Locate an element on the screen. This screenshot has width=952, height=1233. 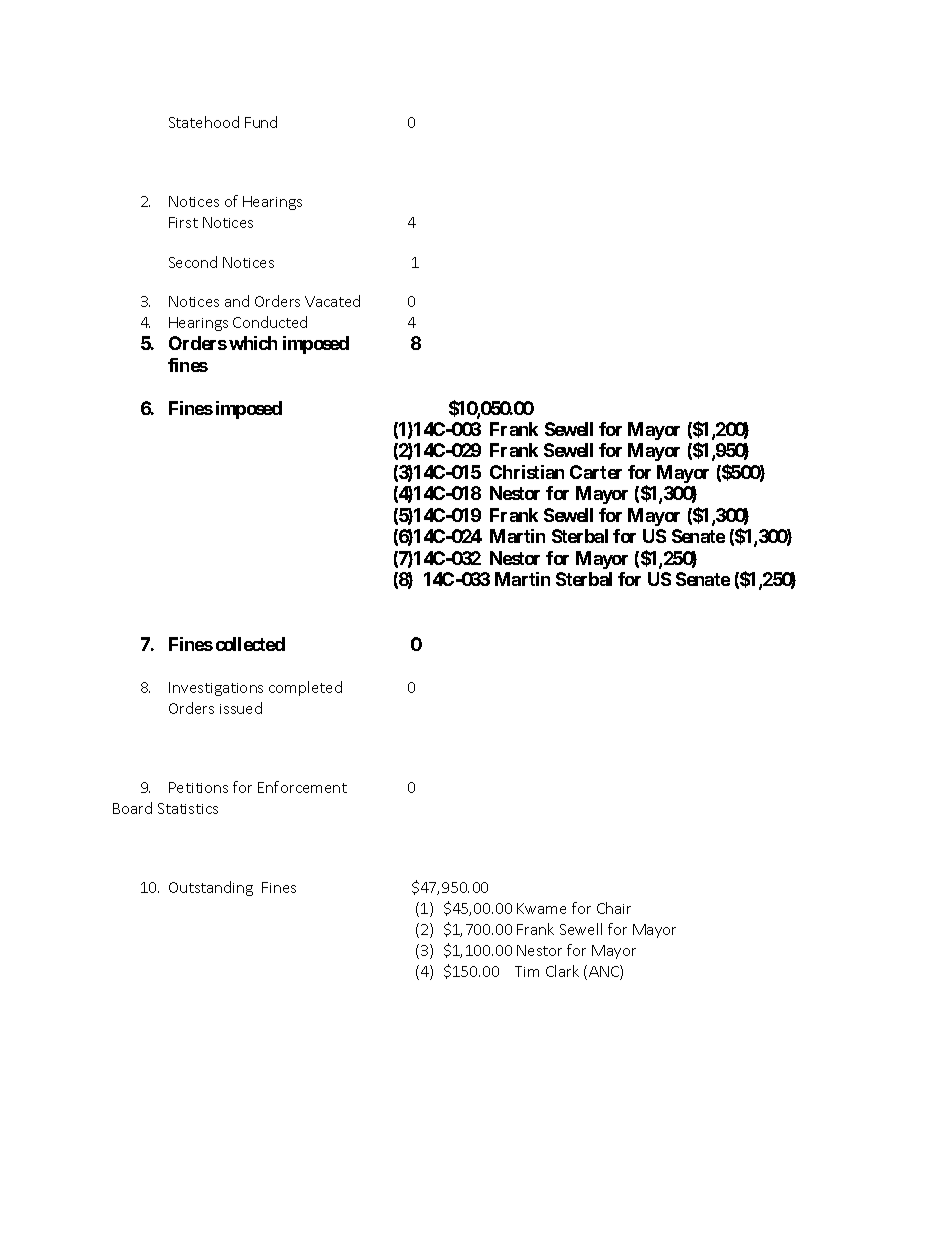
which is located at coordinates (253, 343).
